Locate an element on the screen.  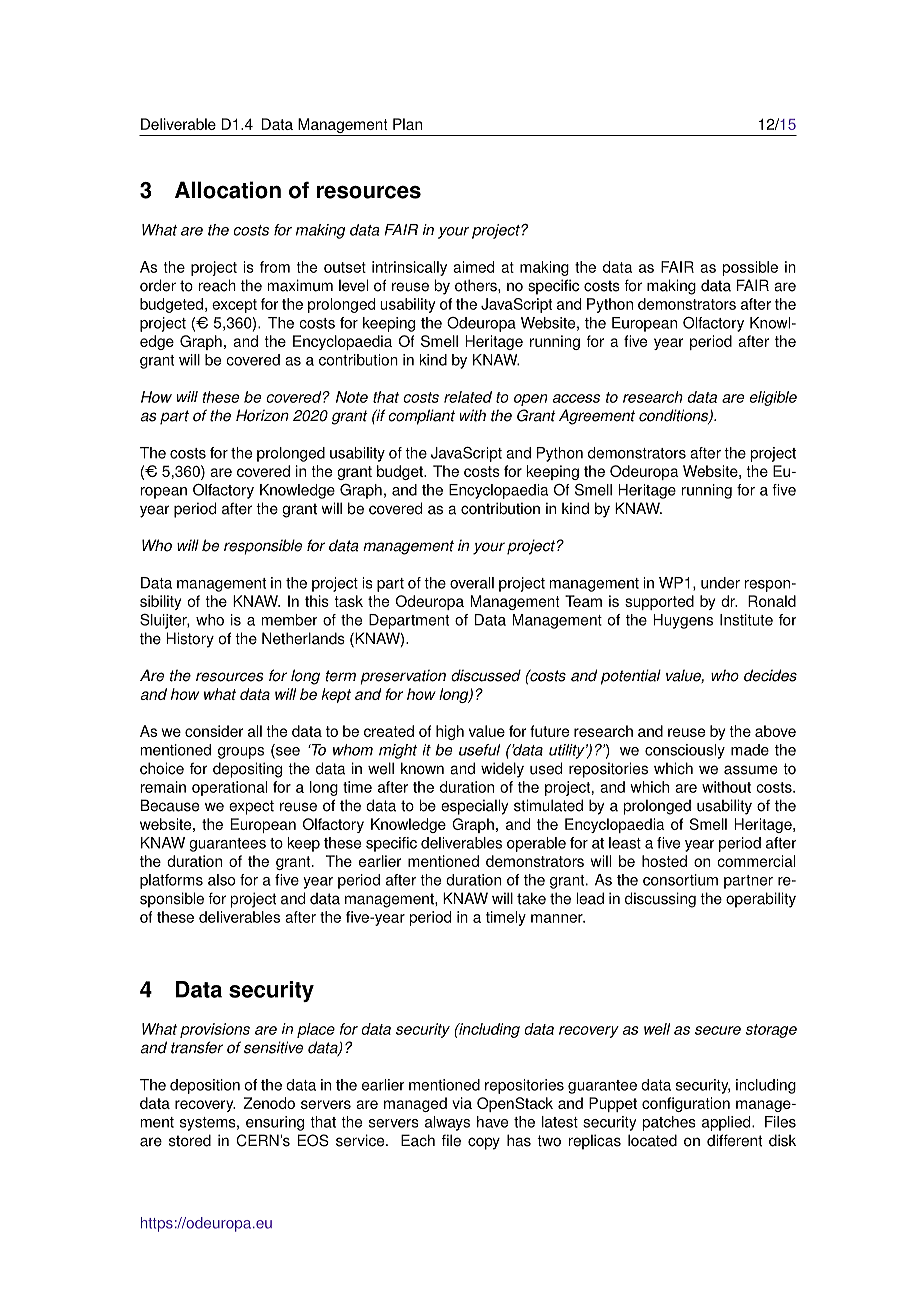
Plan is located at coordinates (407, 124).
